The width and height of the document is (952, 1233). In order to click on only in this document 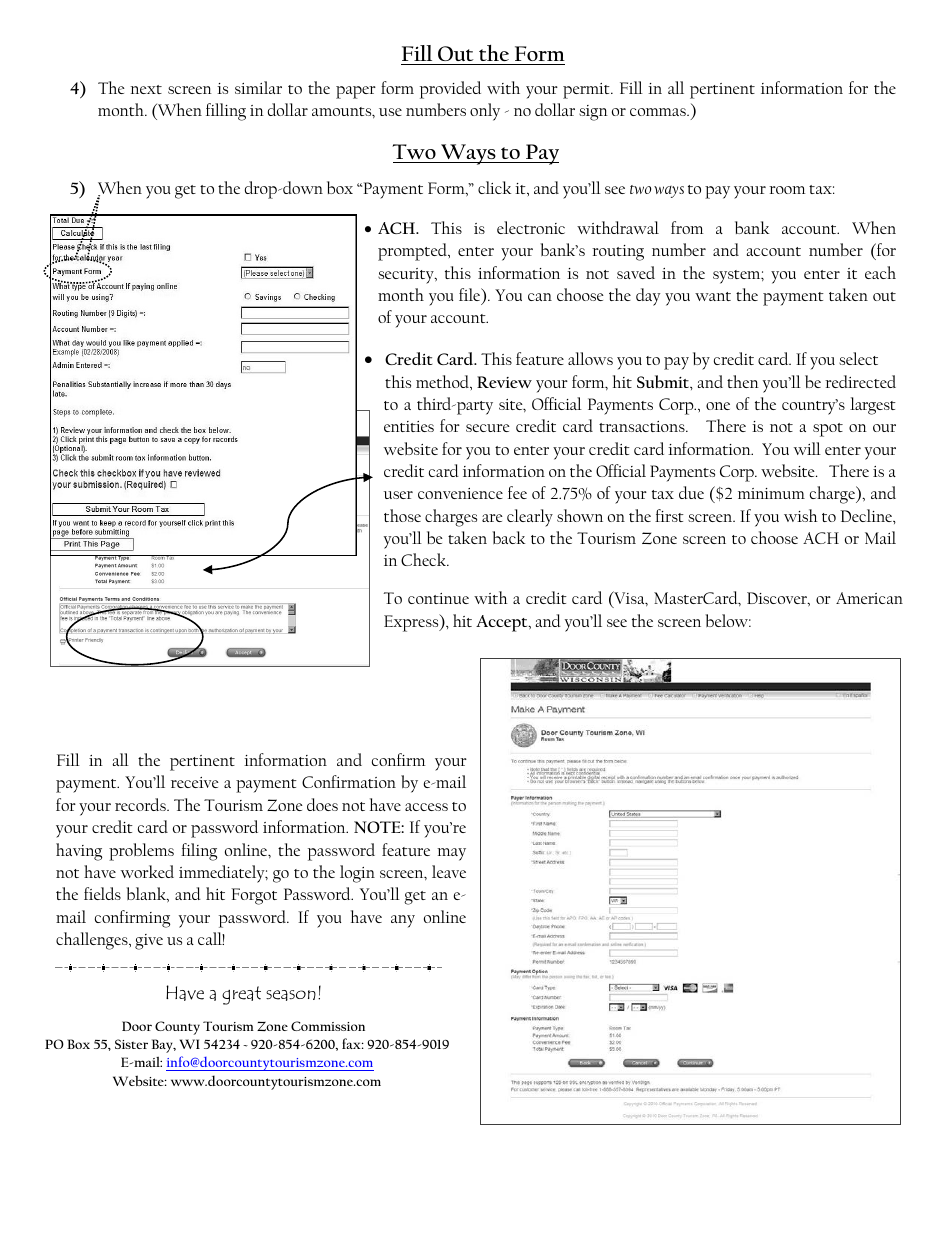, I will do `click(485, 112)`.
